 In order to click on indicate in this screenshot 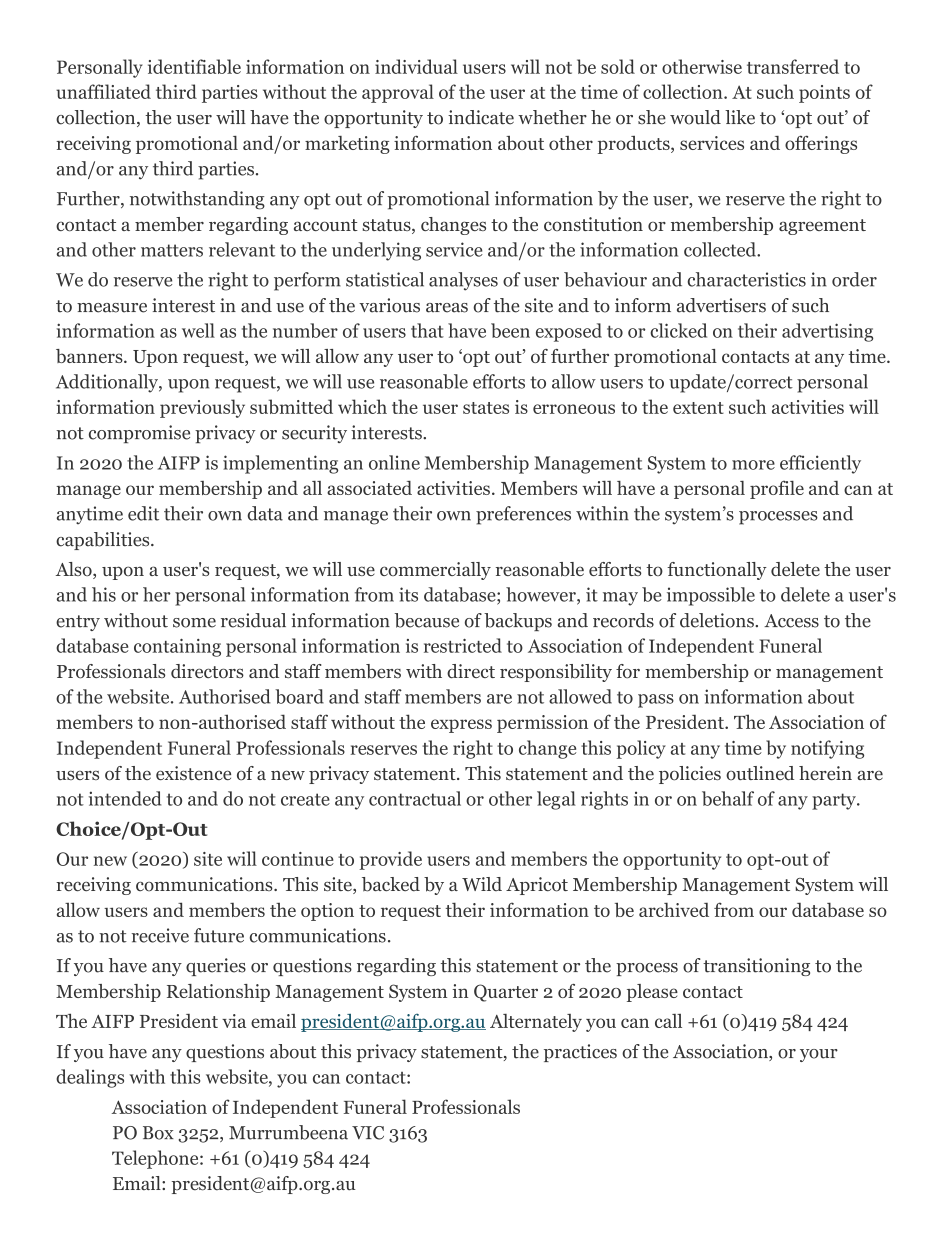, I will do `click(481, 117)`.
